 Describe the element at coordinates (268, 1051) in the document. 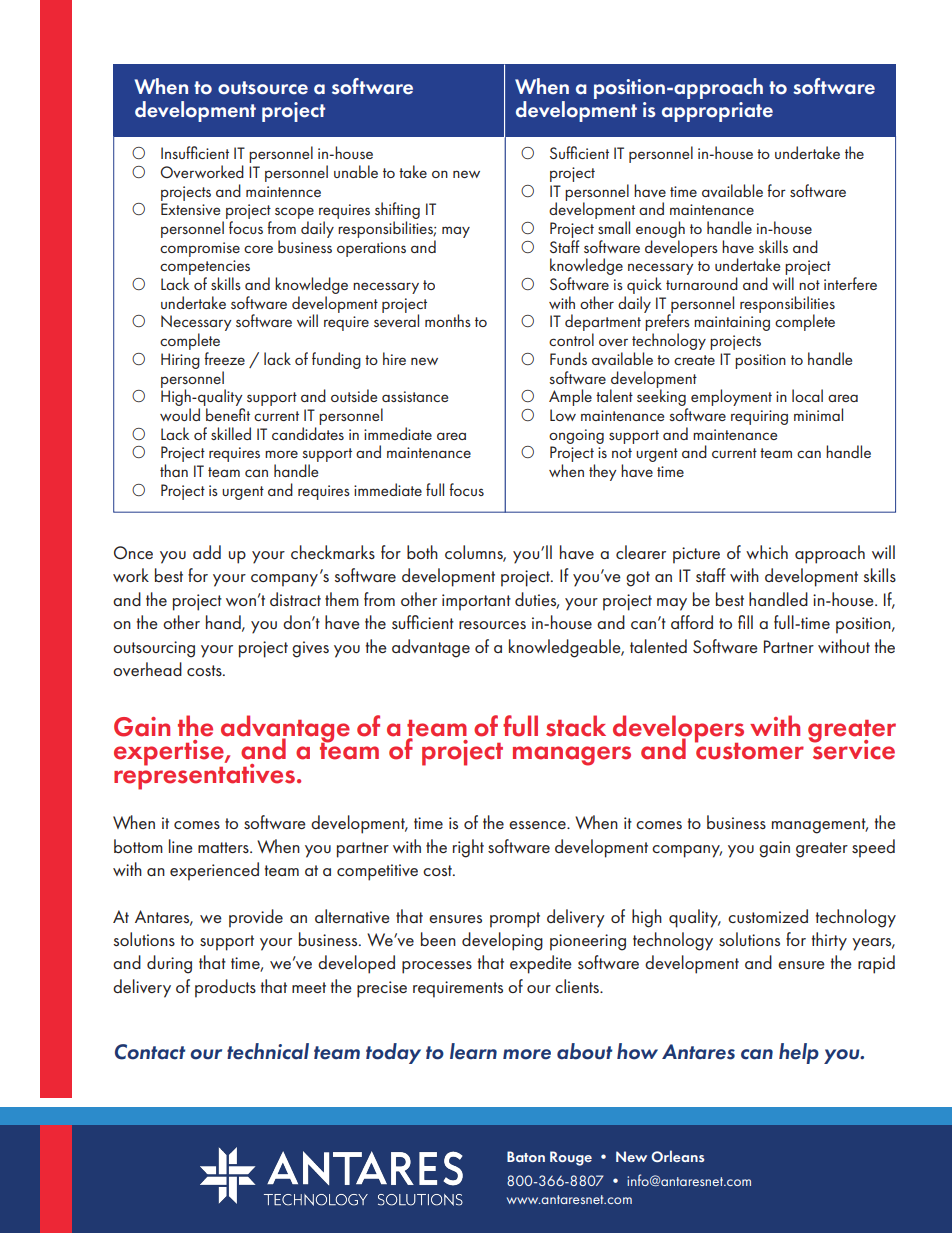

I see `technical` at that location.
